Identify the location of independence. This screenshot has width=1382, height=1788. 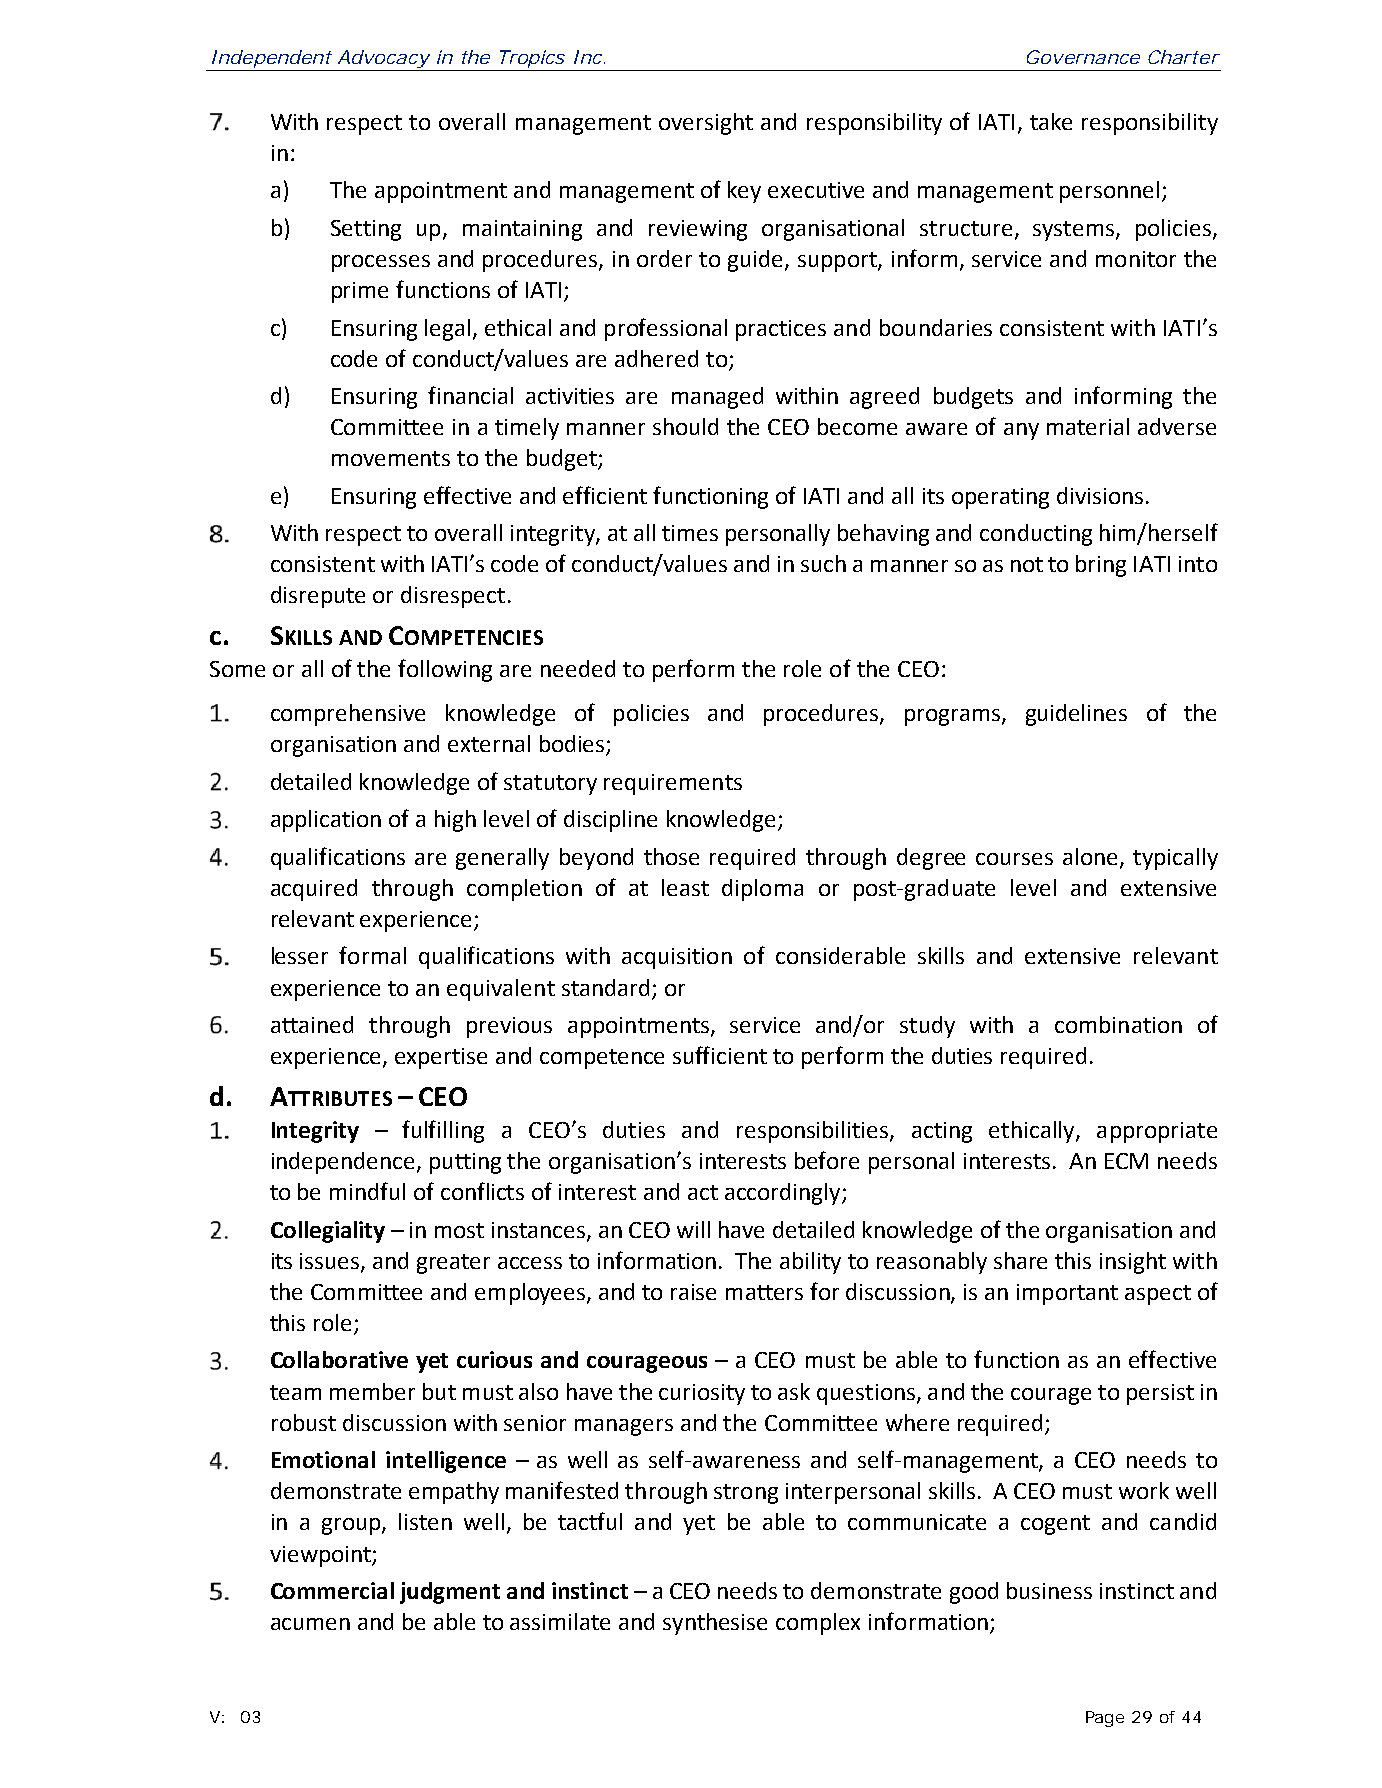
(343, 1163).
